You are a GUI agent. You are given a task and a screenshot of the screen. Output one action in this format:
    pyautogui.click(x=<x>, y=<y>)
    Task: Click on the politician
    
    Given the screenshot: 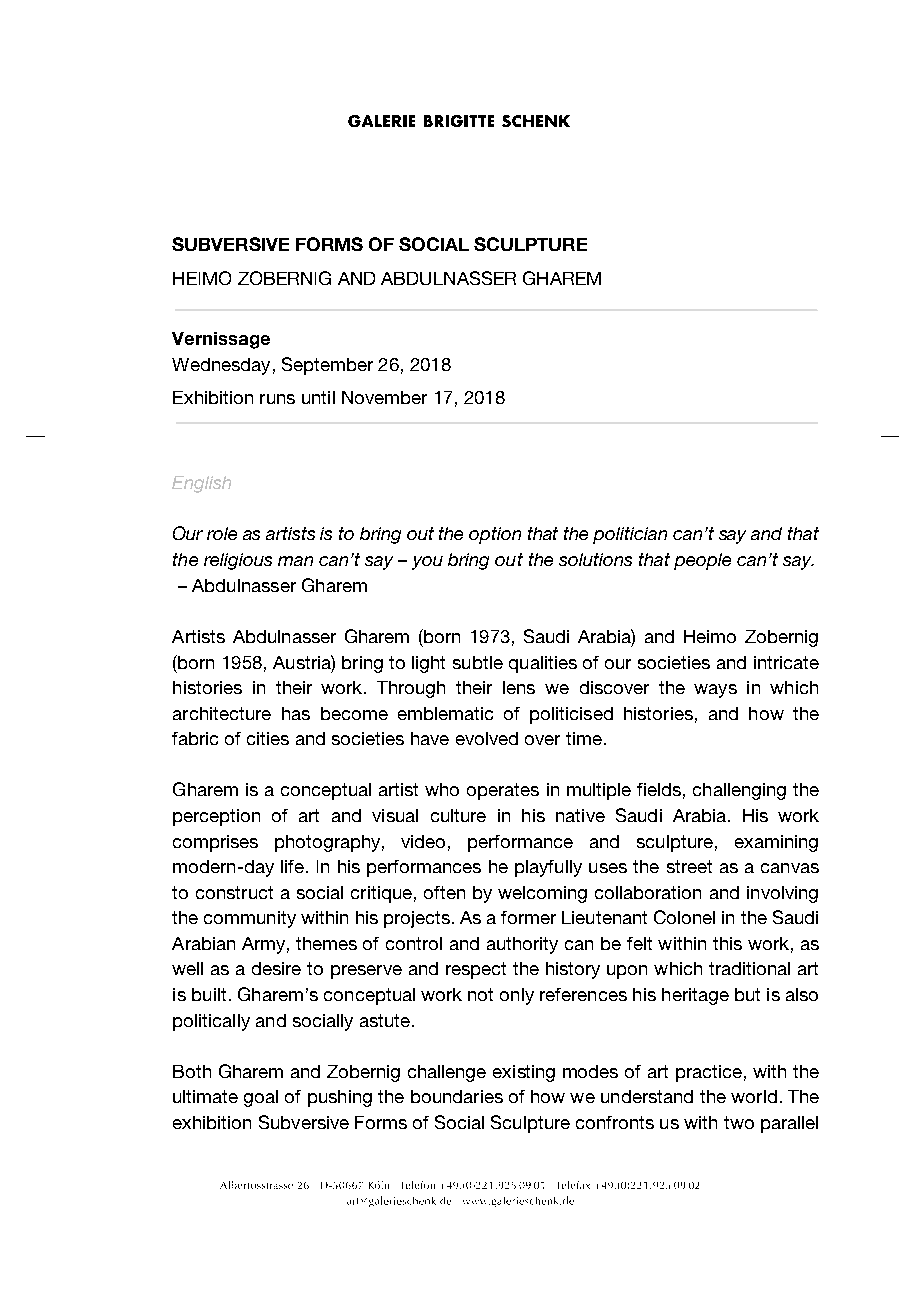 What is the action you would take?
    pyautogui.click(x=630, y=535)
